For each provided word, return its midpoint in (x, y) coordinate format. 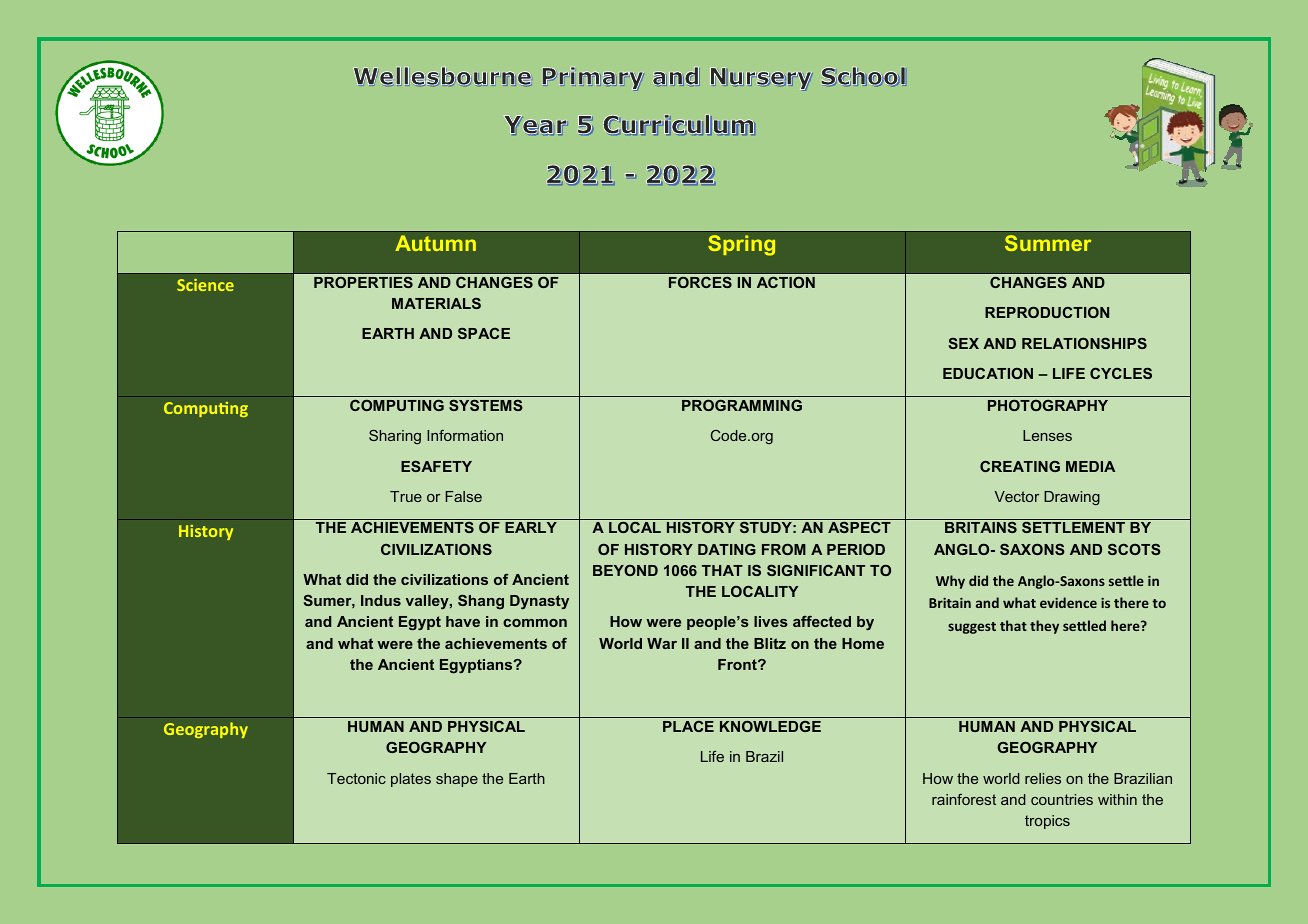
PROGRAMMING (742, 405)
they (1044, 627)
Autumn (435, 243)
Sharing (395, 437)
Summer (1048, 243)
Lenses (1047, 435)
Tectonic (356, 778)
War (662, 643)
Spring (741, 245)
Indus (381, 600)
